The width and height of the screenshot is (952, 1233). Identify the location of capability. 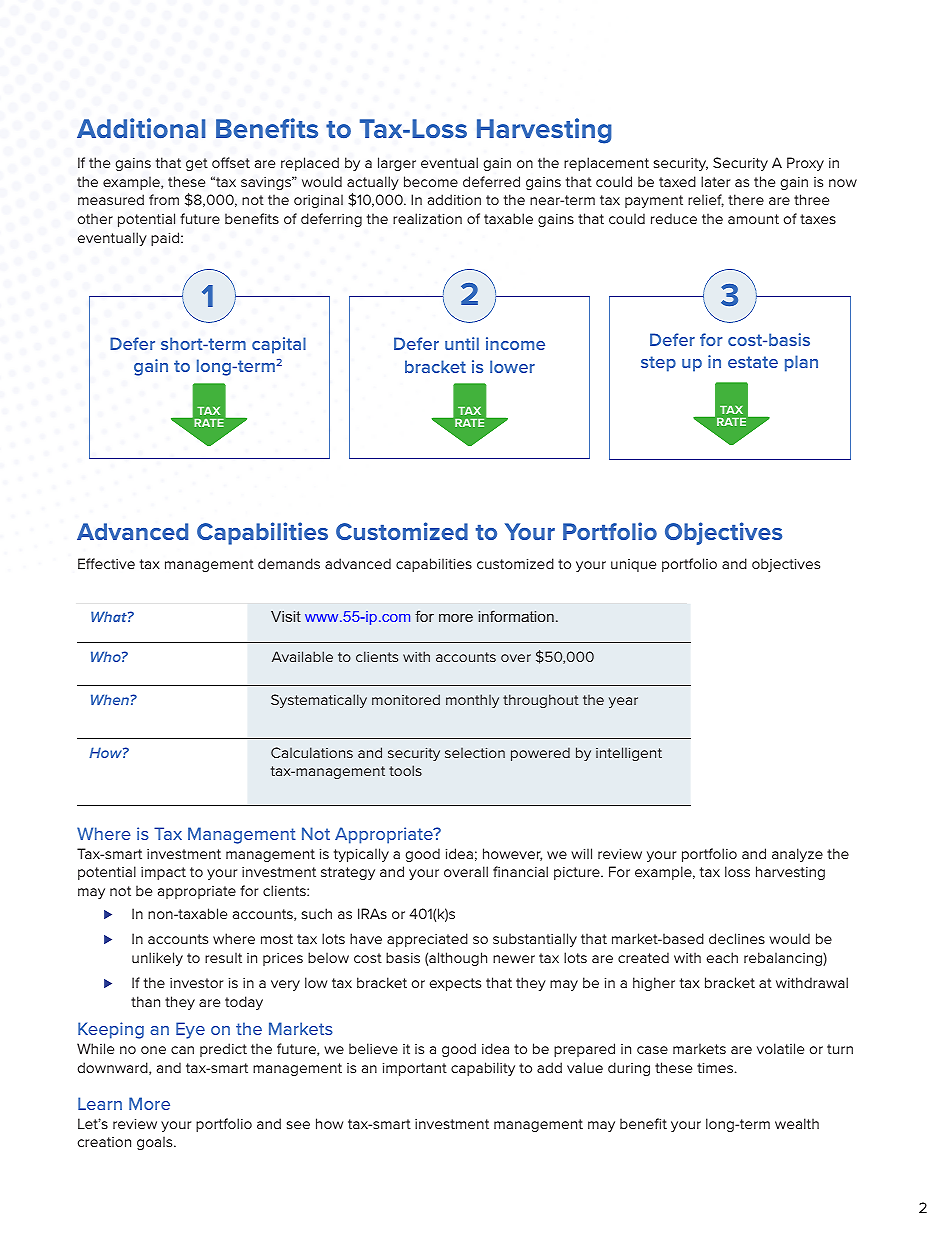
(483, 1069).
